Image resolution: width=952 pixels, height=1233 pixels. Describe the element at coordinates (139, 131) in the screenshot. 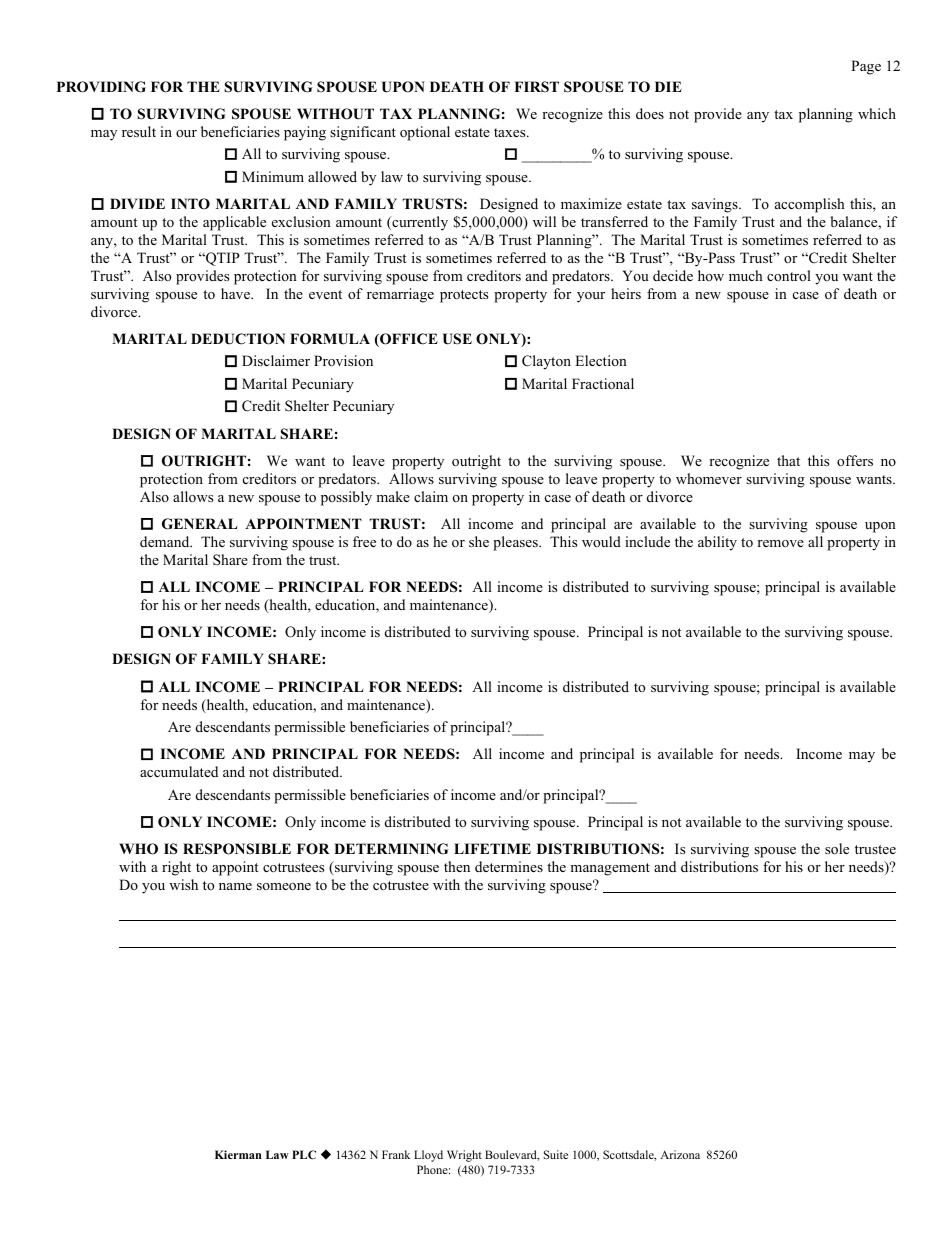

I see `result` at that location.
